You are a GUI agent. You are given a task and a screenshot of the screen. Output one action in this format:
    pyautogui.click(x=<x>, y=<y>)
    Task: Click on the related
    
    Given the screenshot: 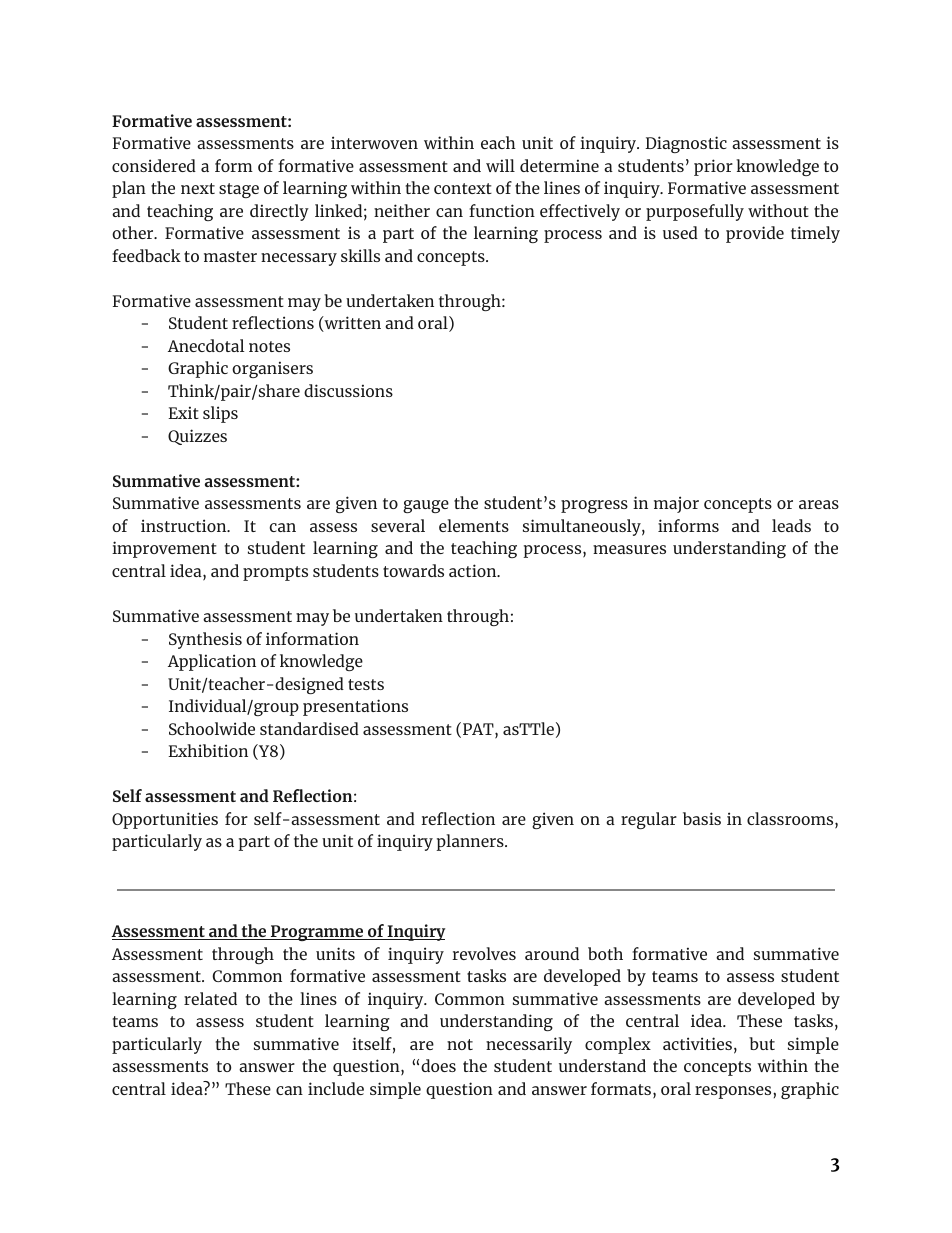 What is the action you would take?
    pyautogui.click(x=210, y=998)
